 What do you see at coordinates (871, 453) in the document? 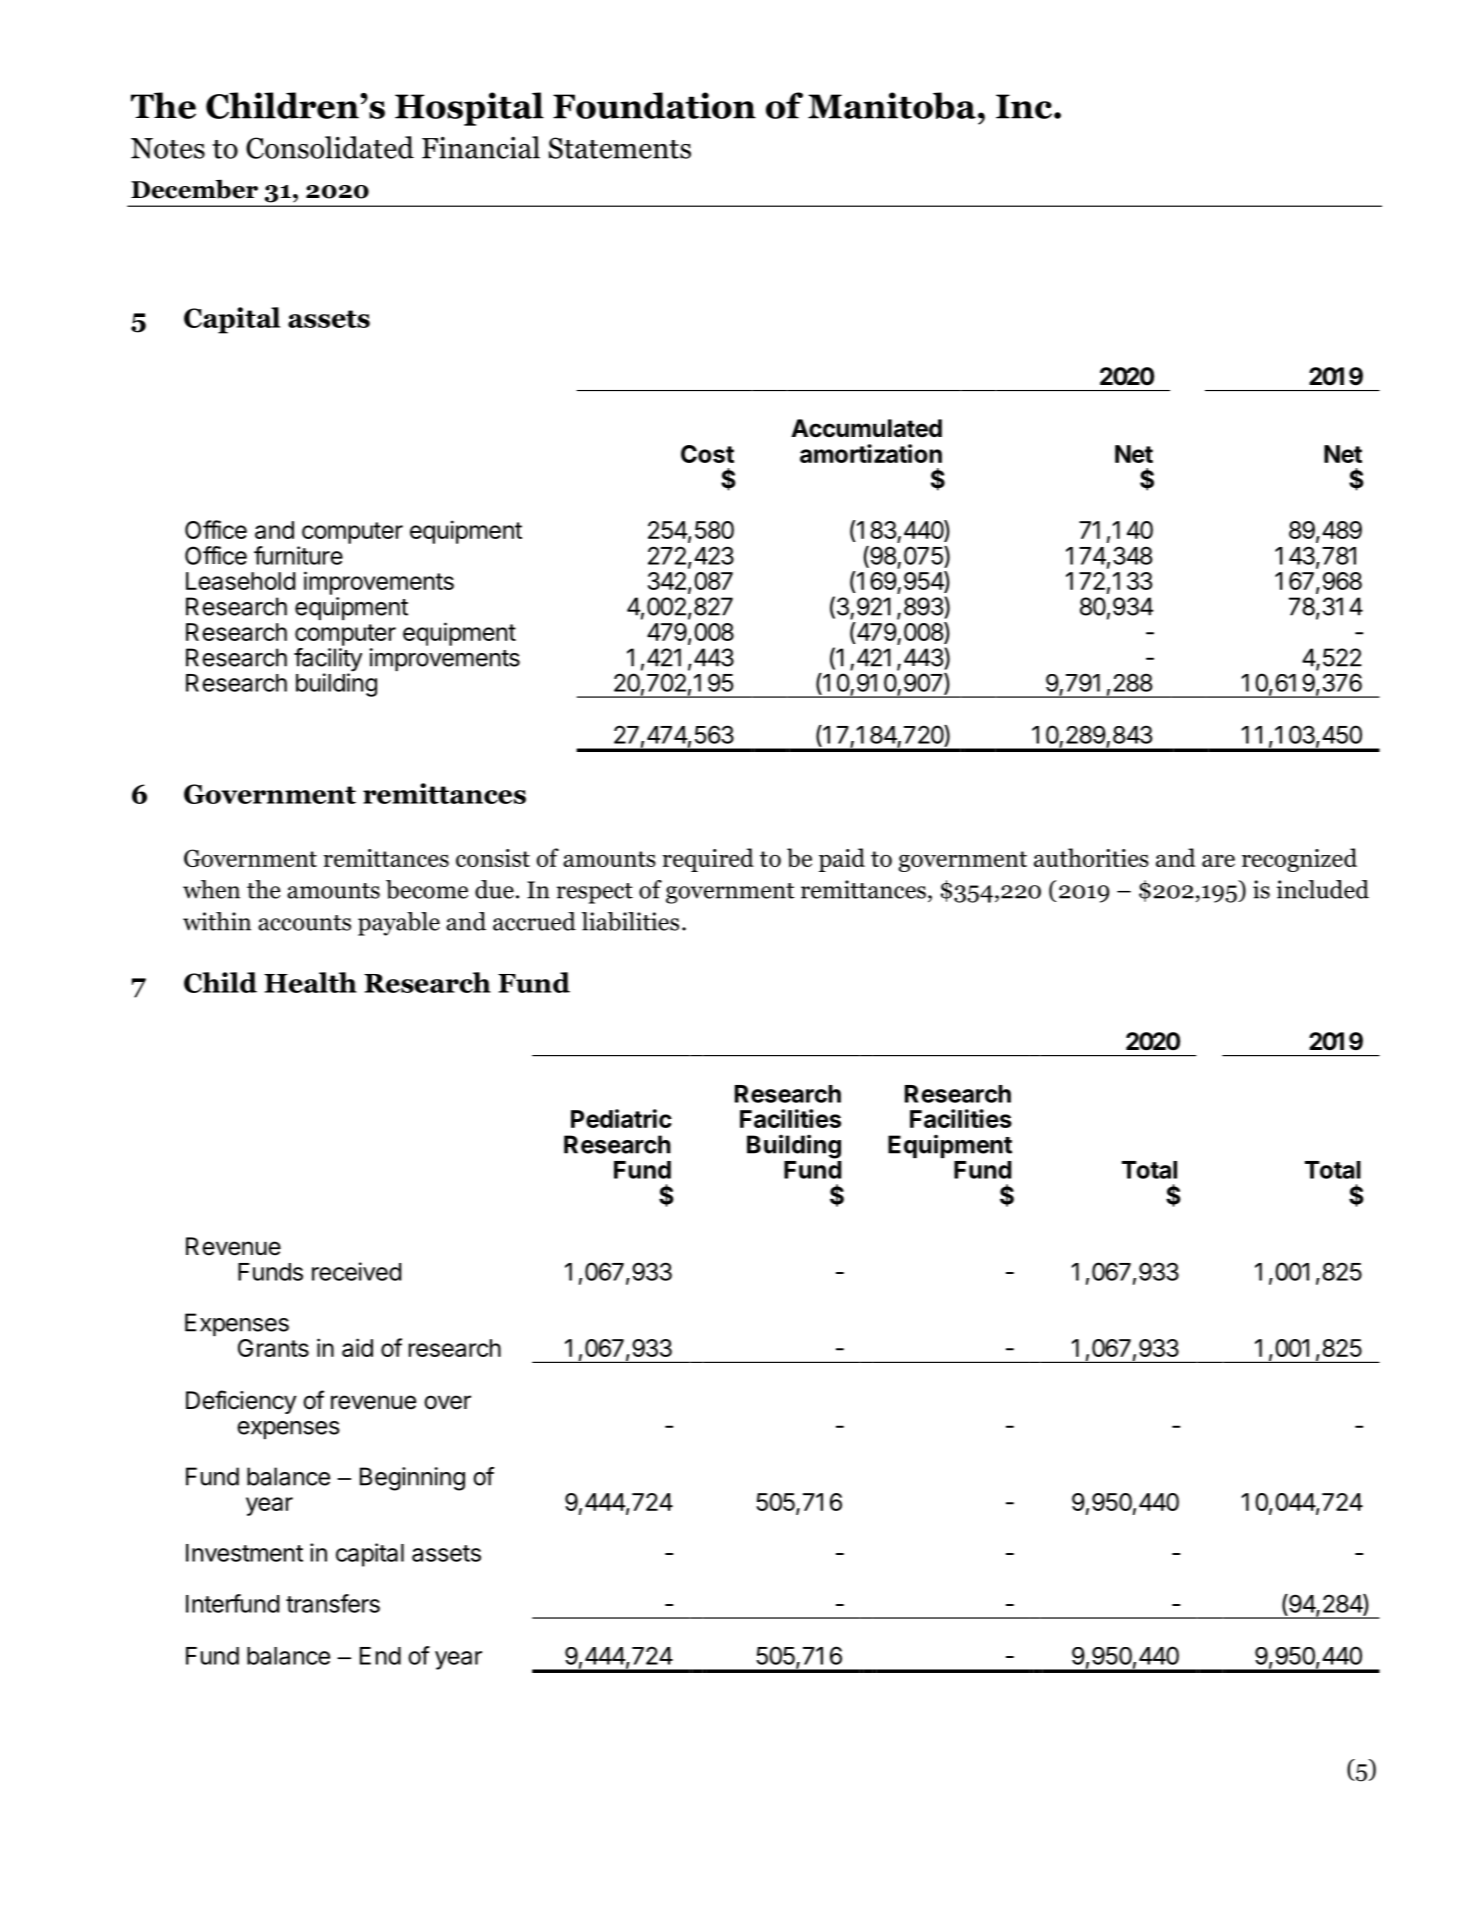
I see `amortization` at bounding box center [871, 453].
